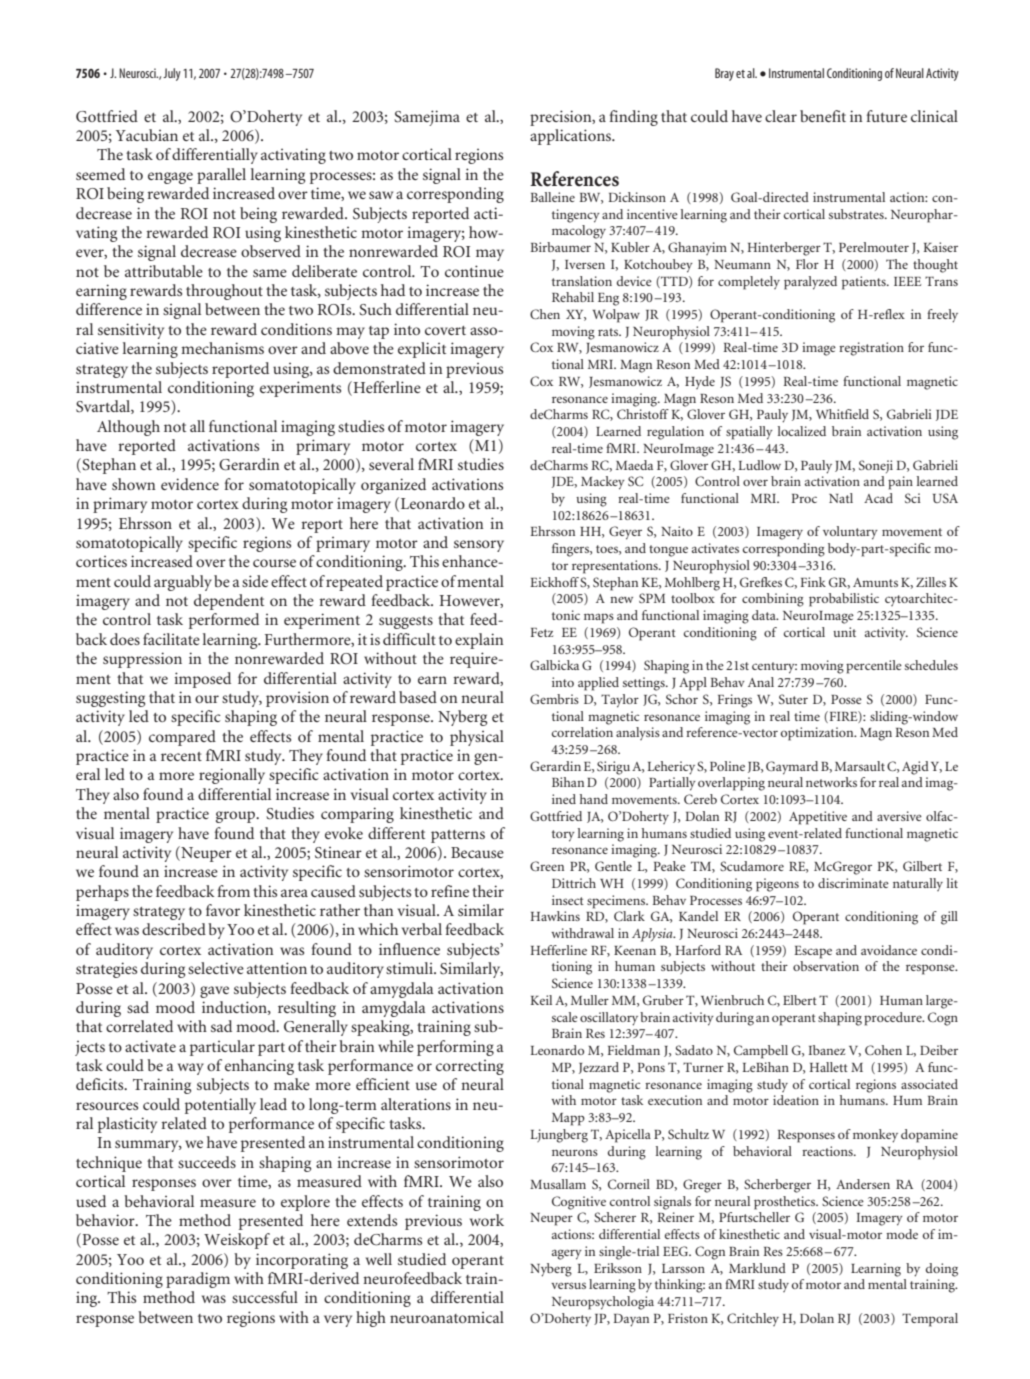 This page has width=1030, height=1379. What do you see at coordinates (172, 74) in the page?
I see `July` at bounding box center [172, 74].
